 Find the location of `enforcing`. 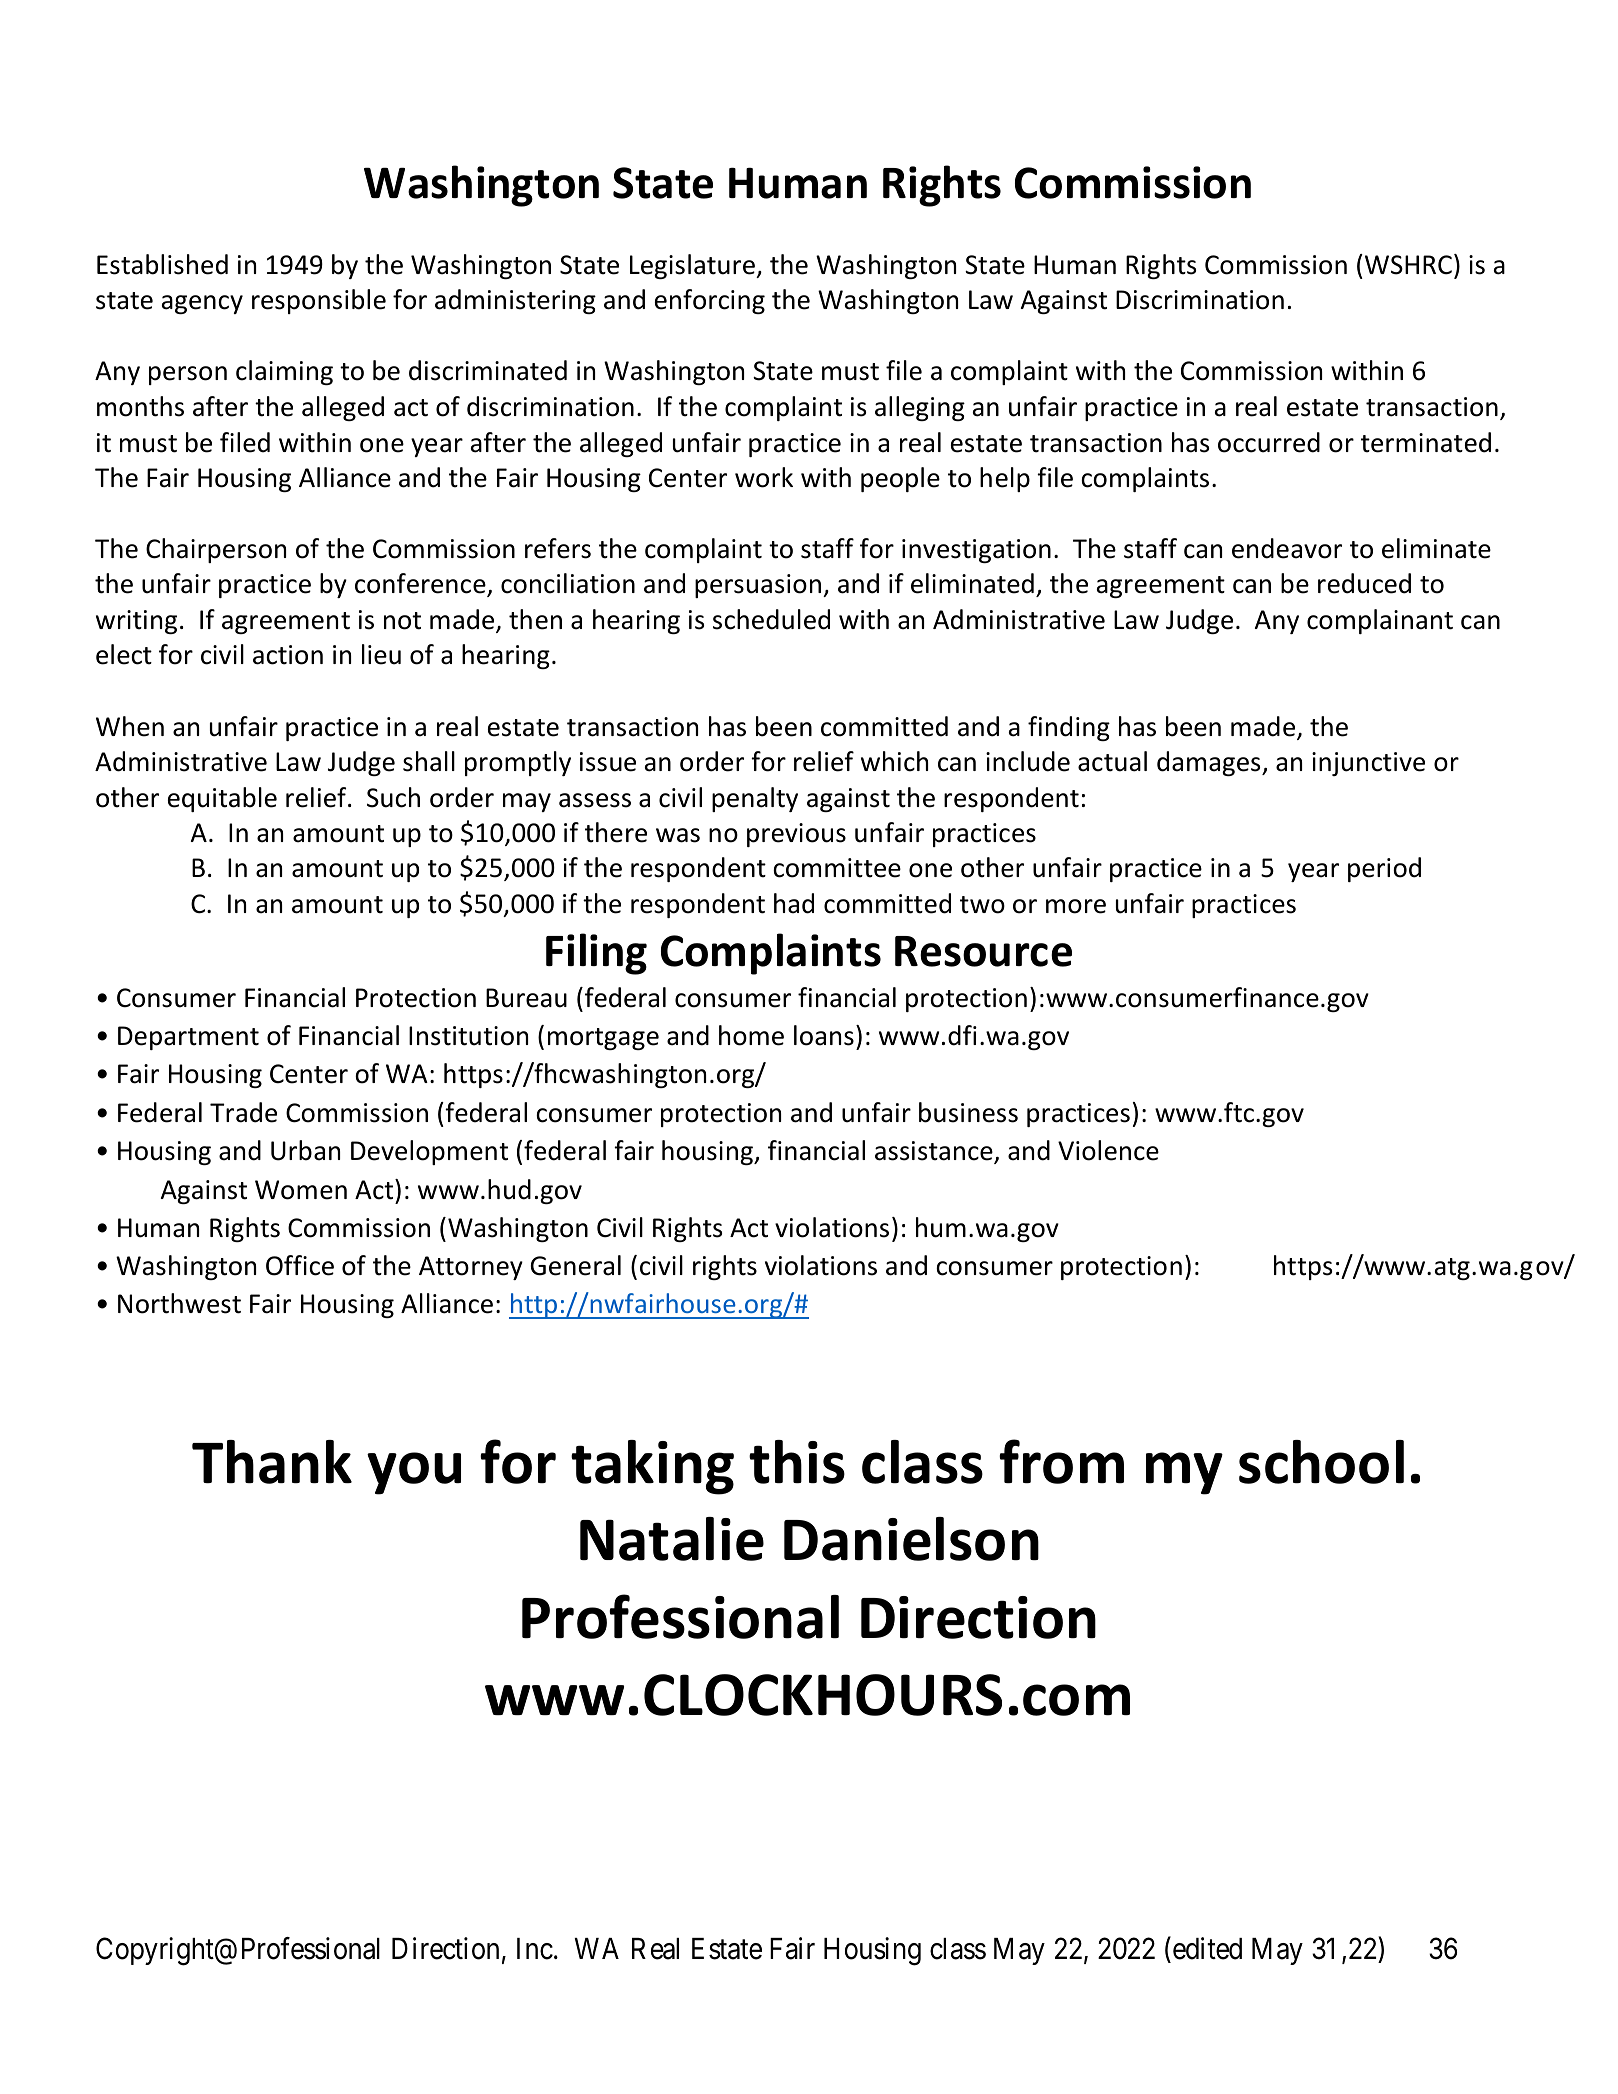

enforcing is located at coordinates (710, 301).
